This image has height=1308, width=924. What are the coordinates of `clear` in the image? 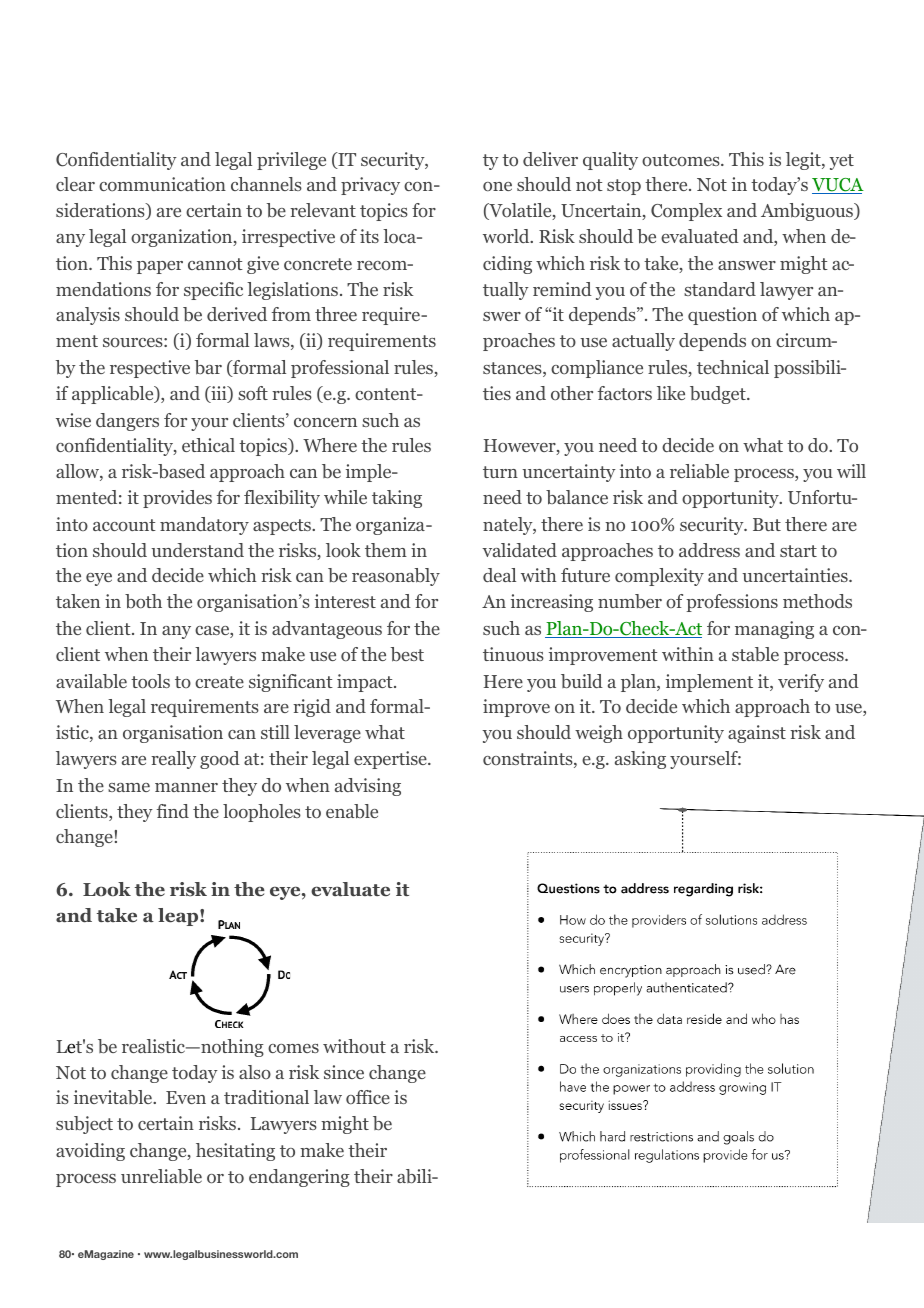 It's located at (75, 184).
